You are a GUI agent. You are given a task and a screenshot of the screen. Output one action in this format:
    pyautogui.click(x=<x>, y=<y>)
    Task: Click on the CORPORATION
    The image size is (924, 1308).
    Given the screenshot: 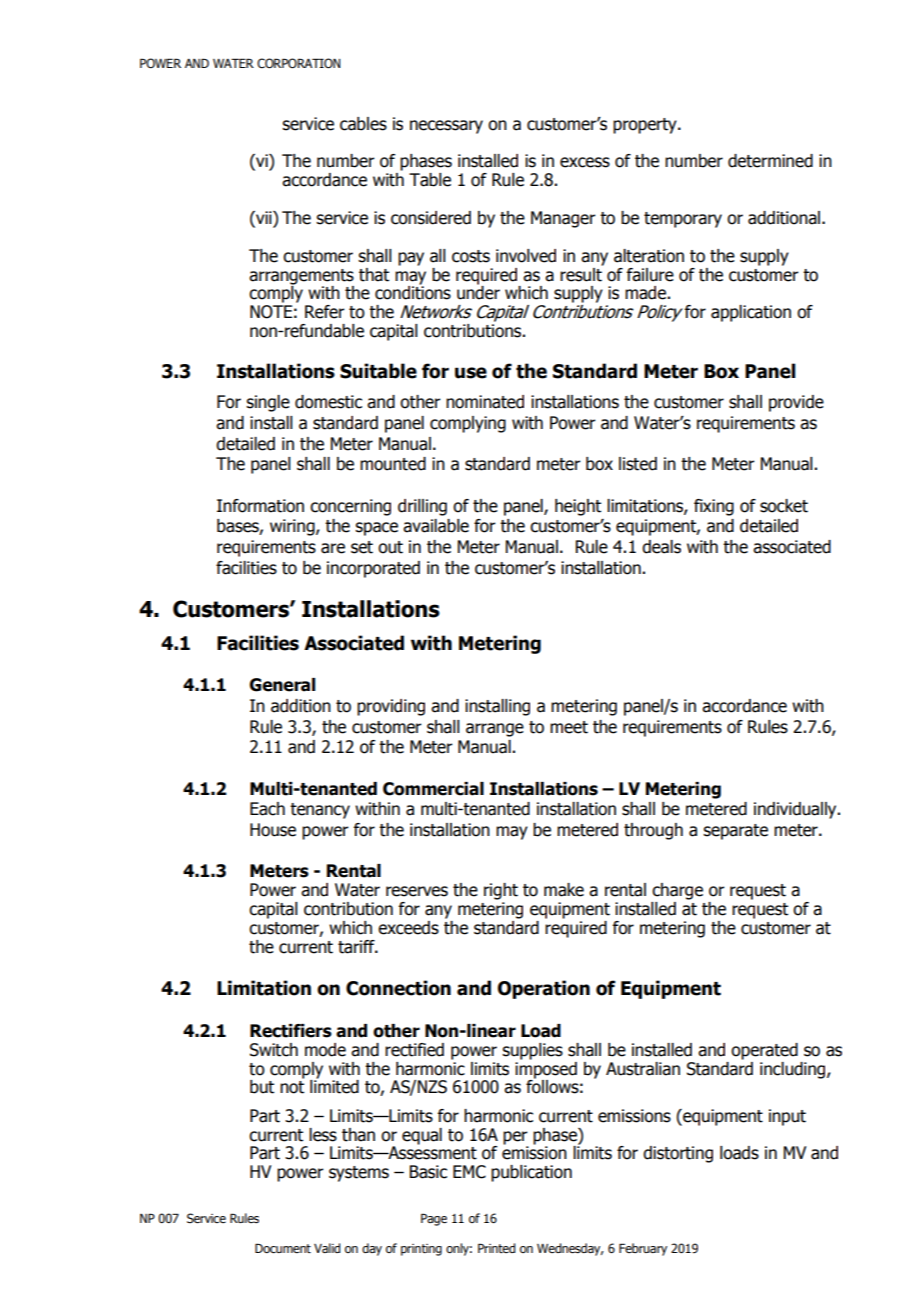 What is the action you would take?
    pyautogui.click(x=298, y=63)
